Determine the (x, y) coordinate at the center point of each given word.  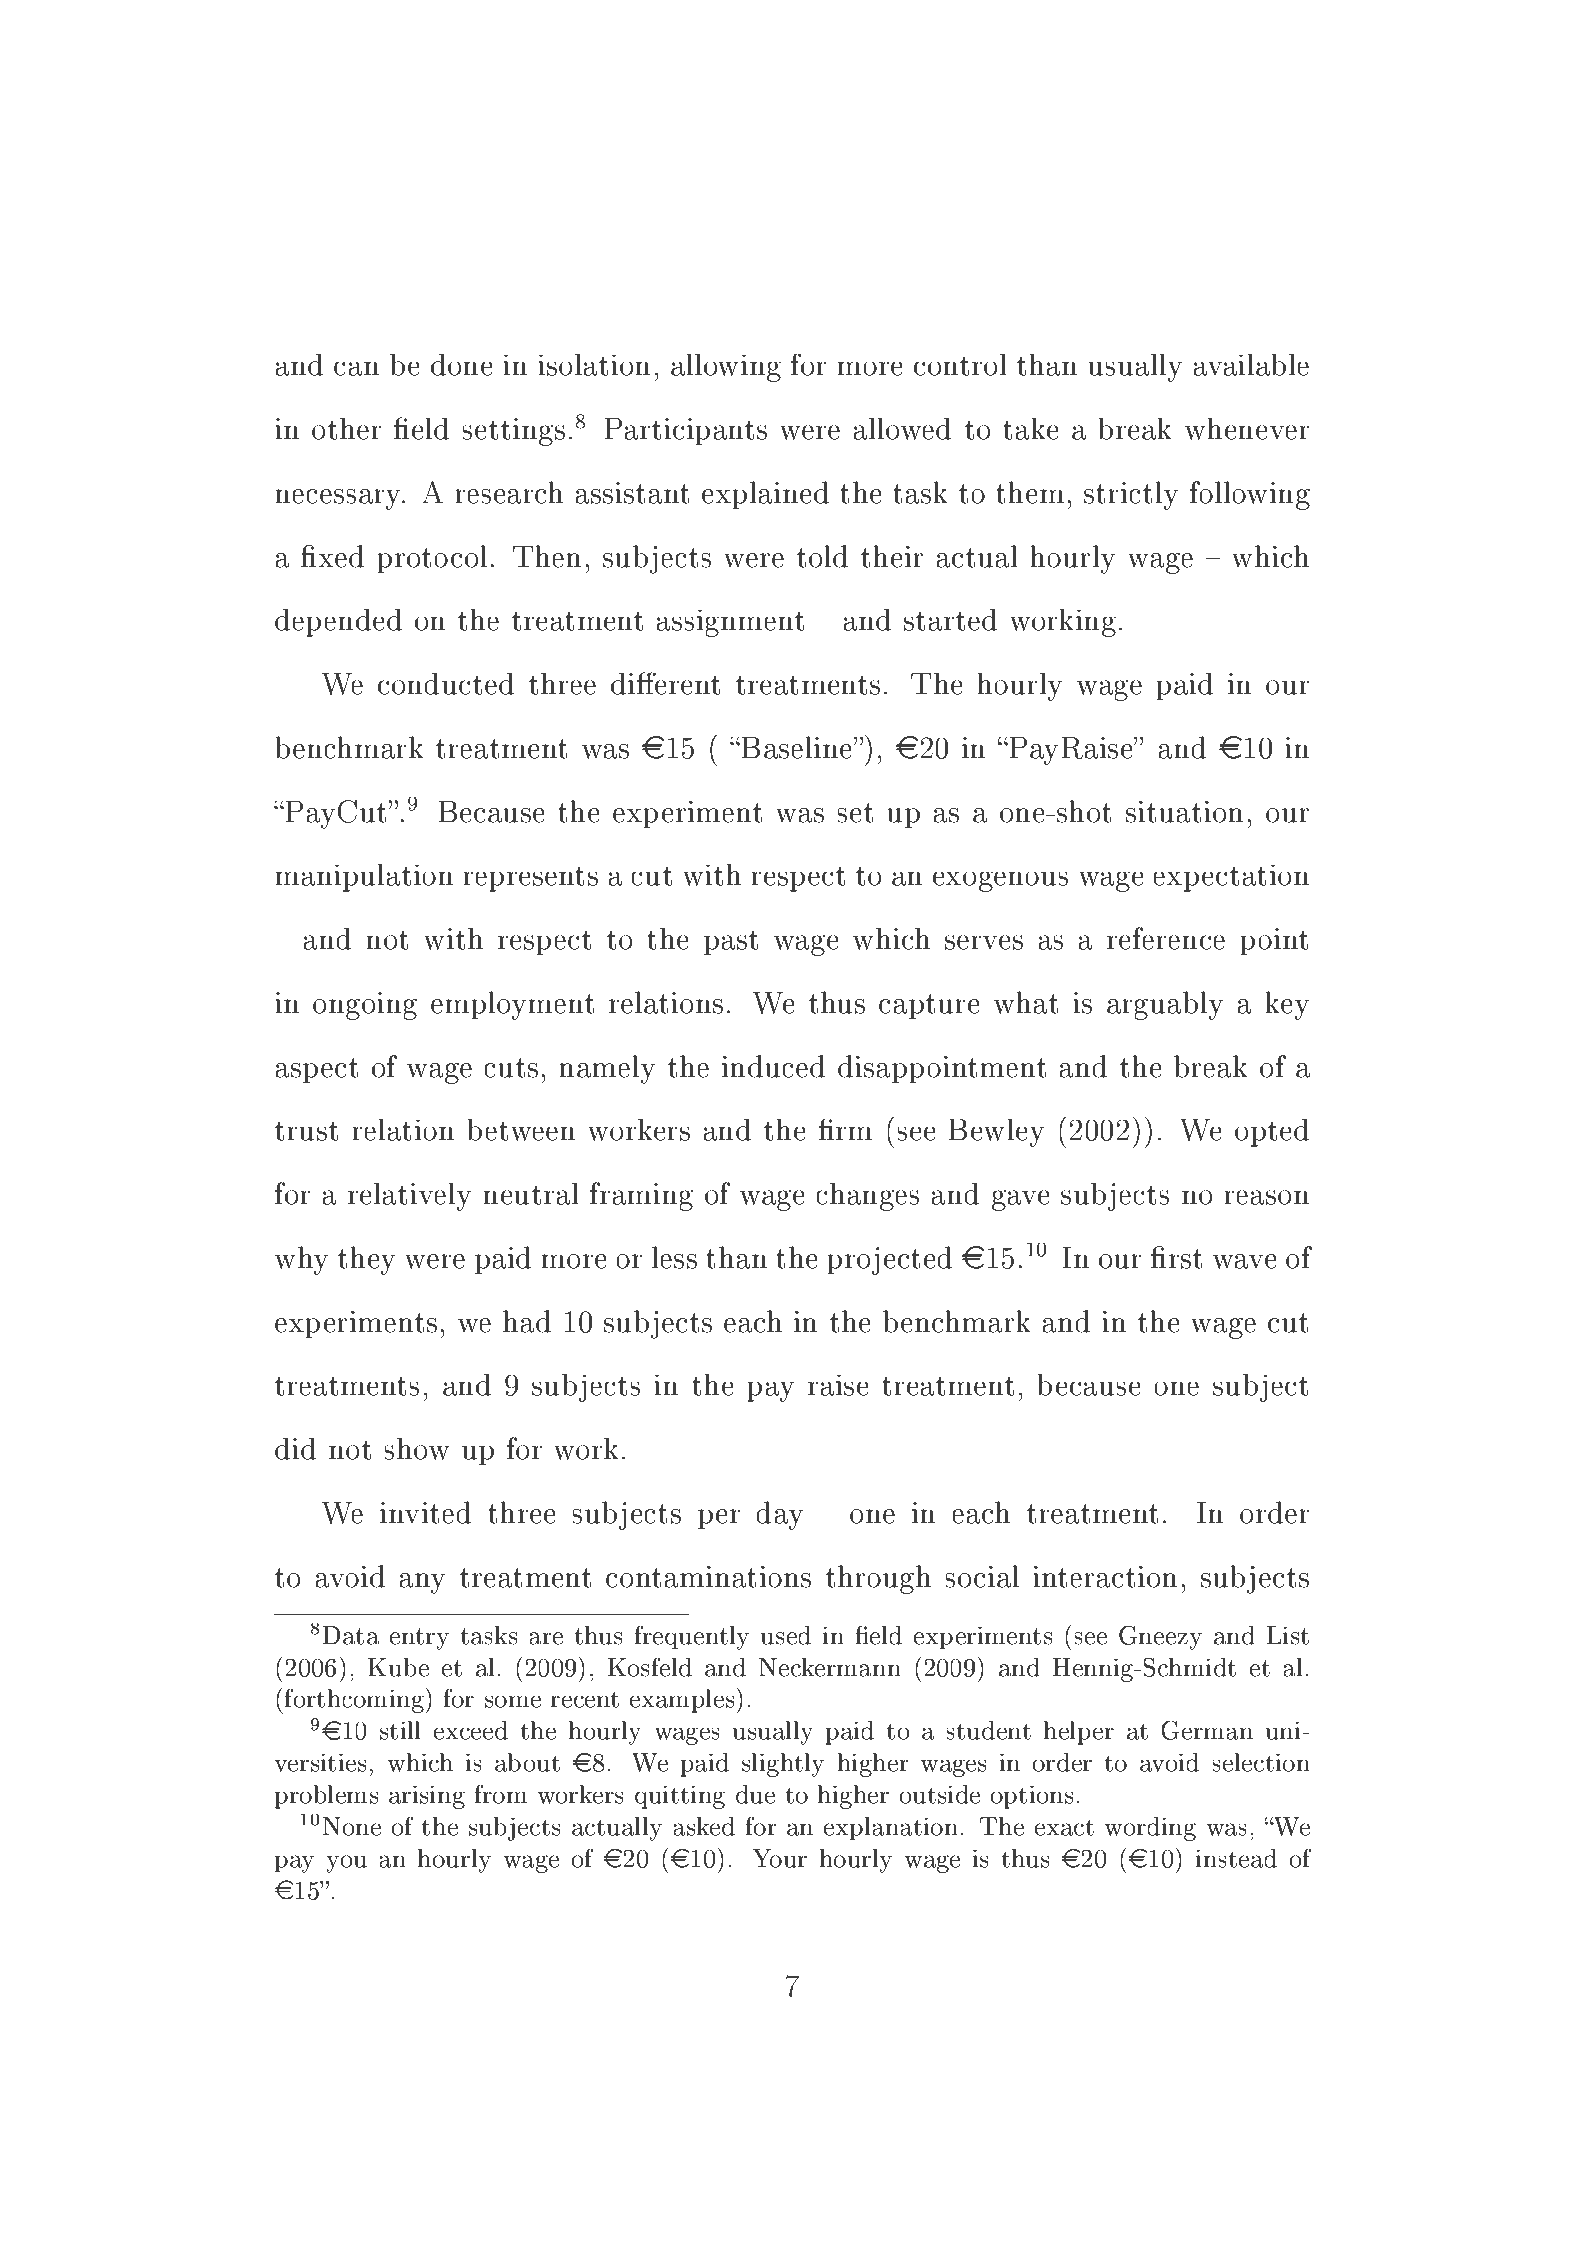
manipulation (364, 878)
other (346, 428)
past (731, 943)
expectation (1231, 878)
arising (427, 1797)
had (527, 1321)
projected (890, 1260)
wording (1150, 1829)
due (755, 1794)
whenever (1247, 428)
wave (1245, 1261)
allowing (726, 368)
